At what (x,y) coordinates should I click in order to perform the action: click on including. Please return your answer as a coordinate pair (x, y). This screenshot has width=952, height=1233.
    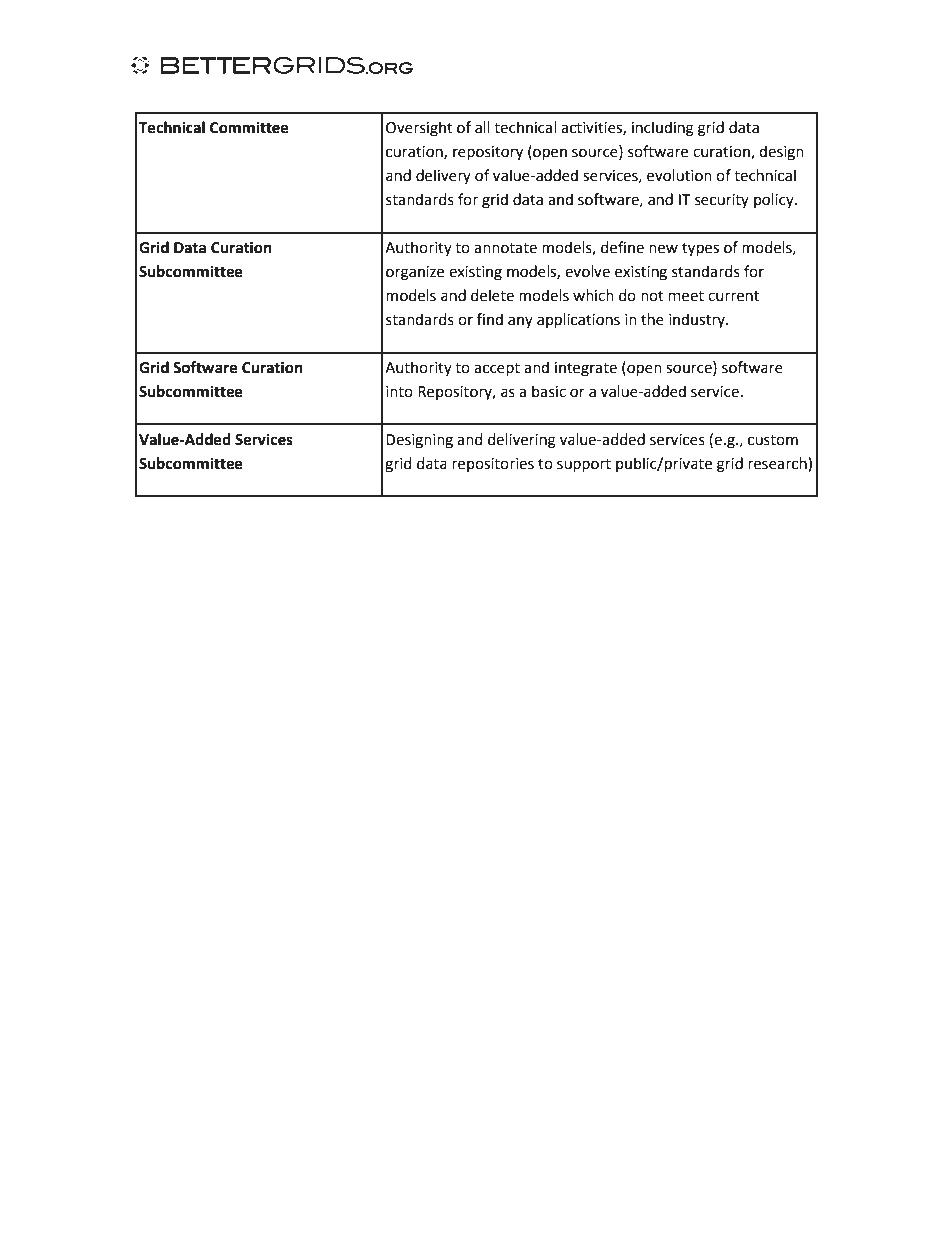
    Looking at the image, I should click on (663, 129).
